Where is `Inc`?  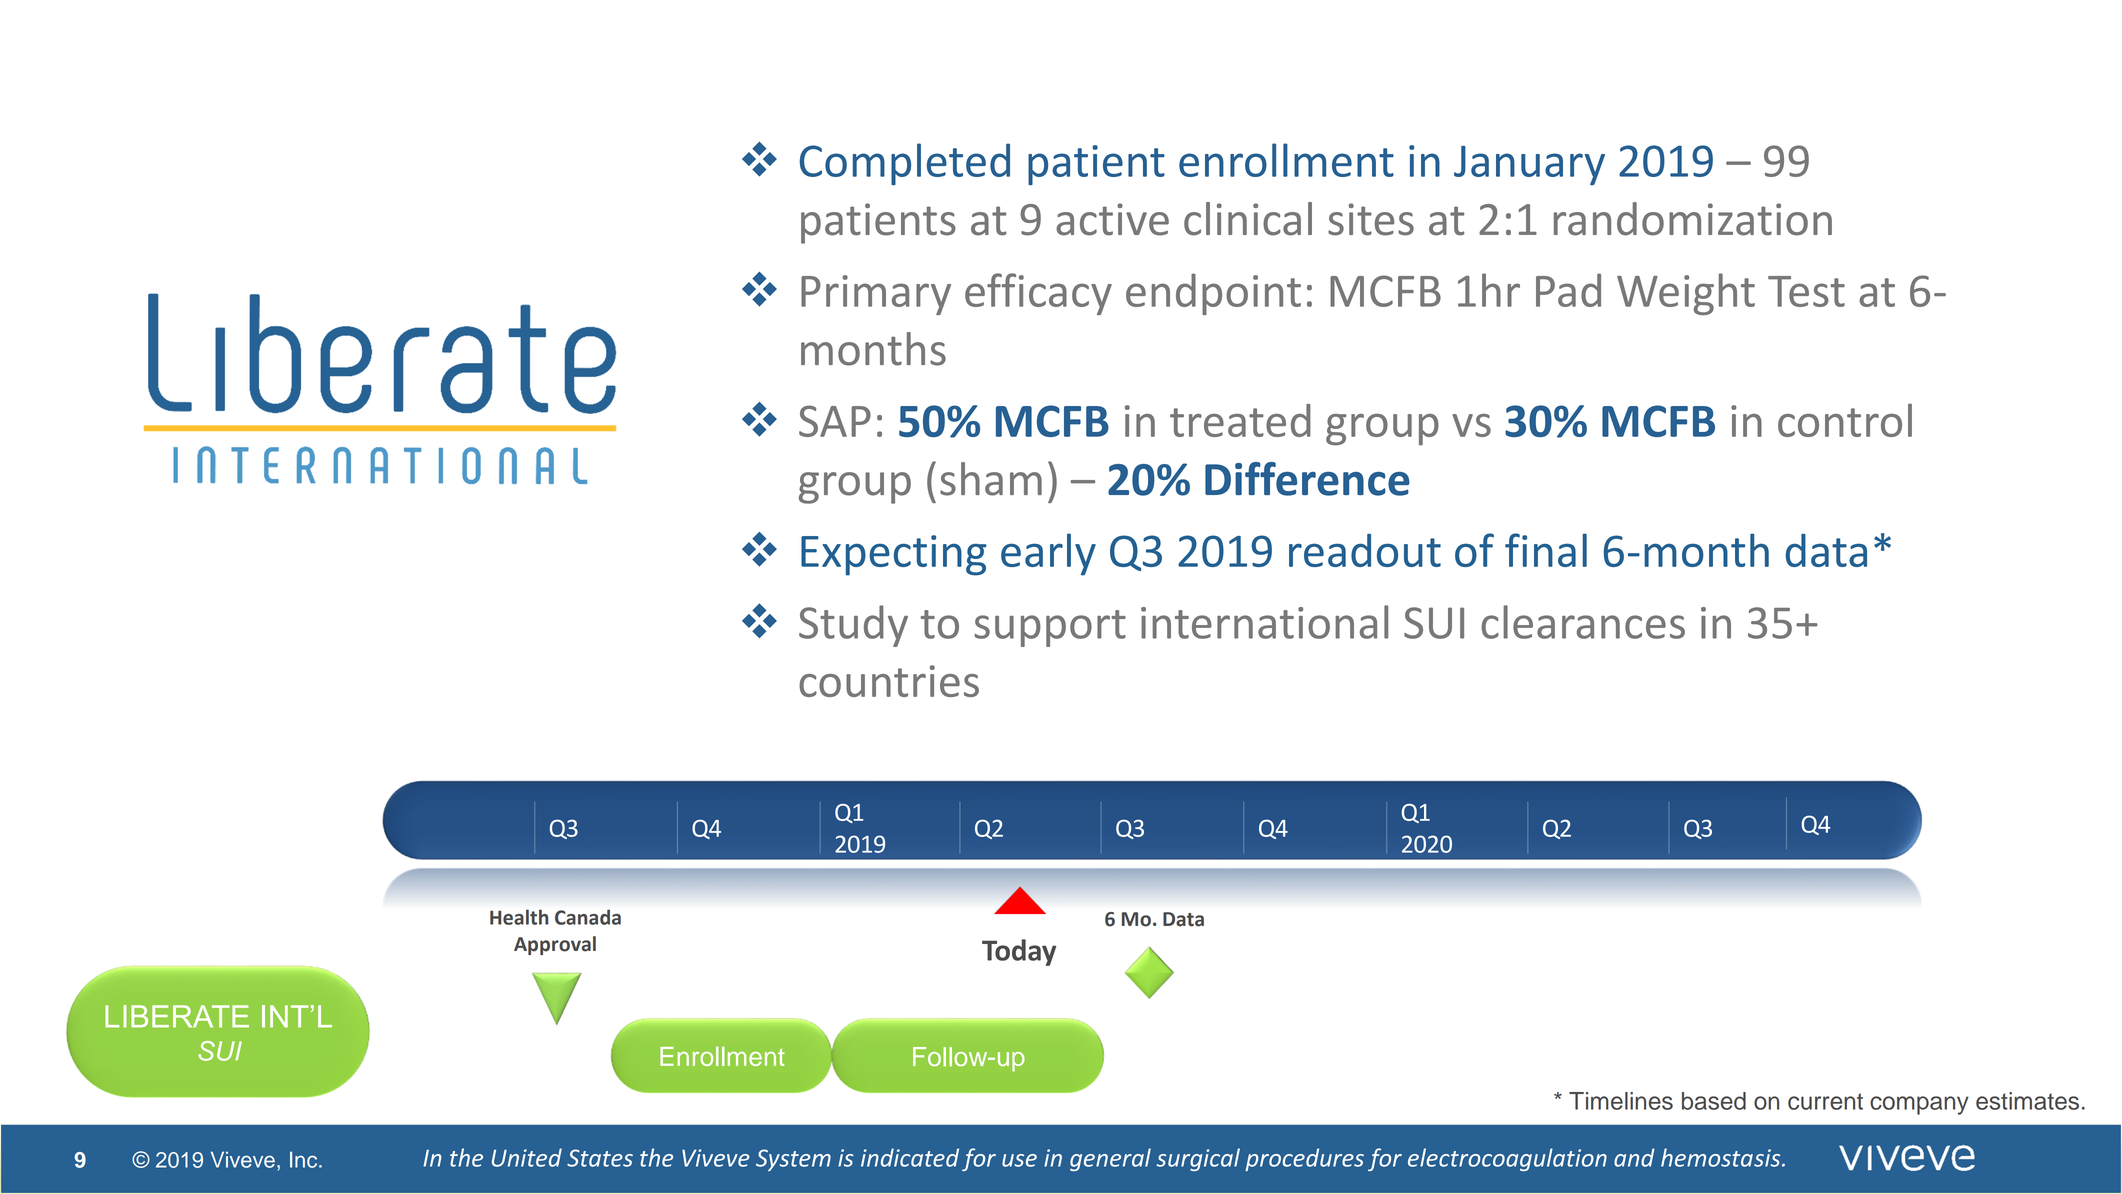
Inc is located at coordinates (305, 1159).
